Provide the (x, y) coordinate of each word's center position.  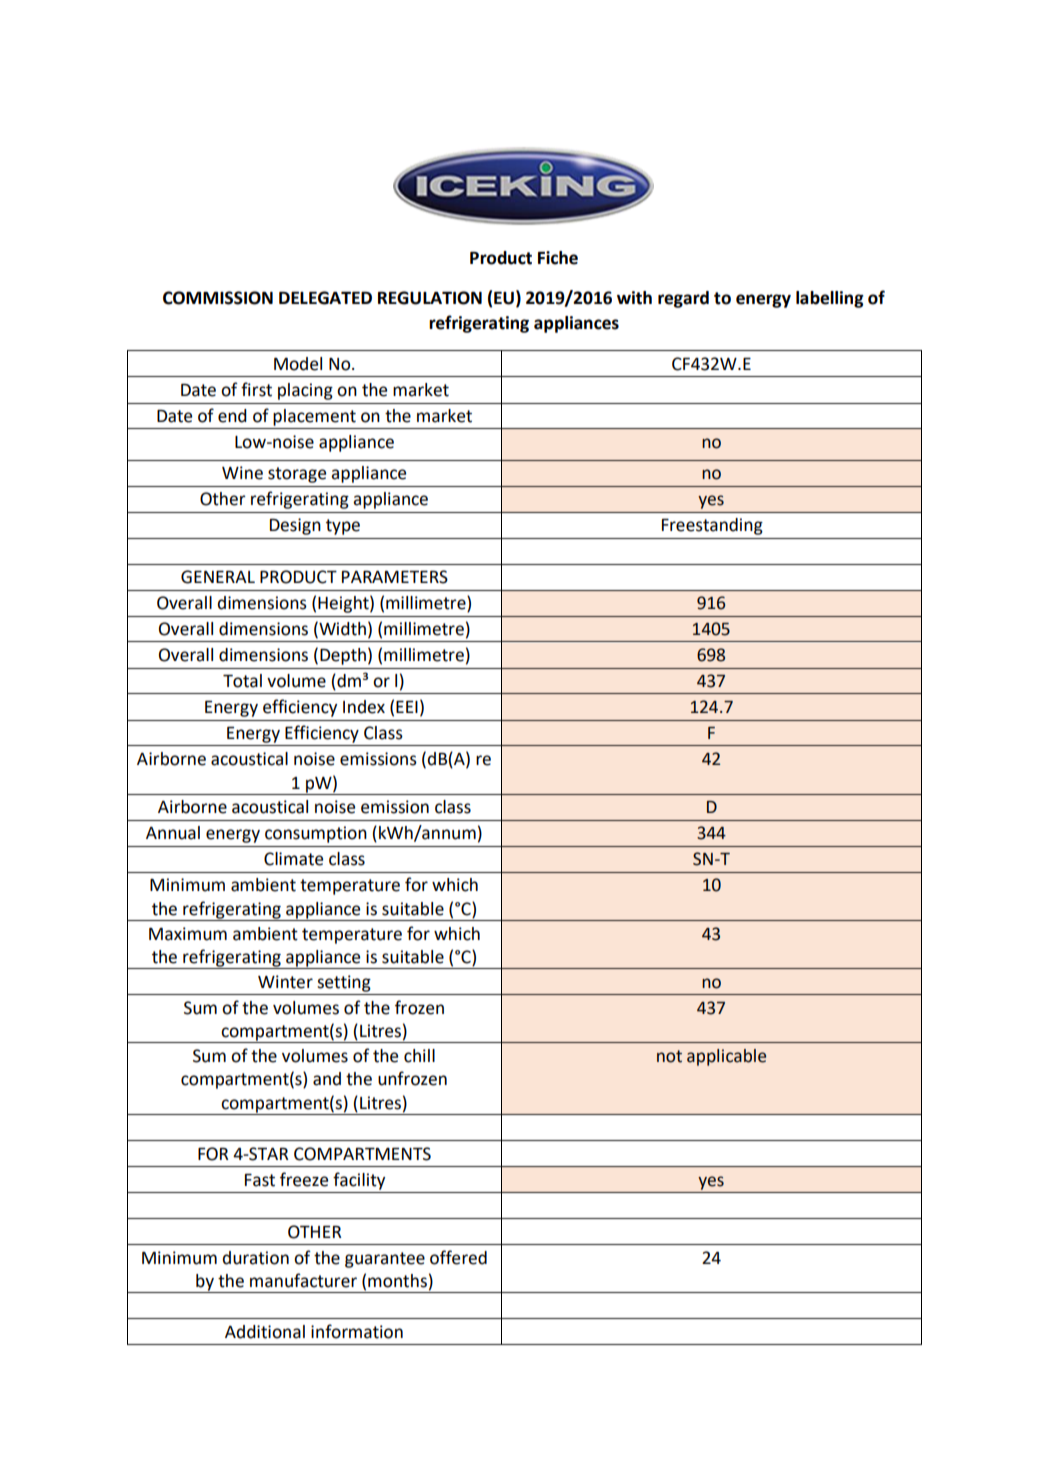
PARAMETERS (395, 577)
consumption (316, 834)
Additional (265, 1332)
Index (364, 707)
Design (295, 526)
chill (419, 1056)
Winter (285, 982)
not (669, 1056)
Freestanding (712, 526)
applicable (726, 1057)
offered (458, 1257)
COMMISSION (218, 298)
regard (683, 299)
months (397, 1281)
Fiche (558, 258)
